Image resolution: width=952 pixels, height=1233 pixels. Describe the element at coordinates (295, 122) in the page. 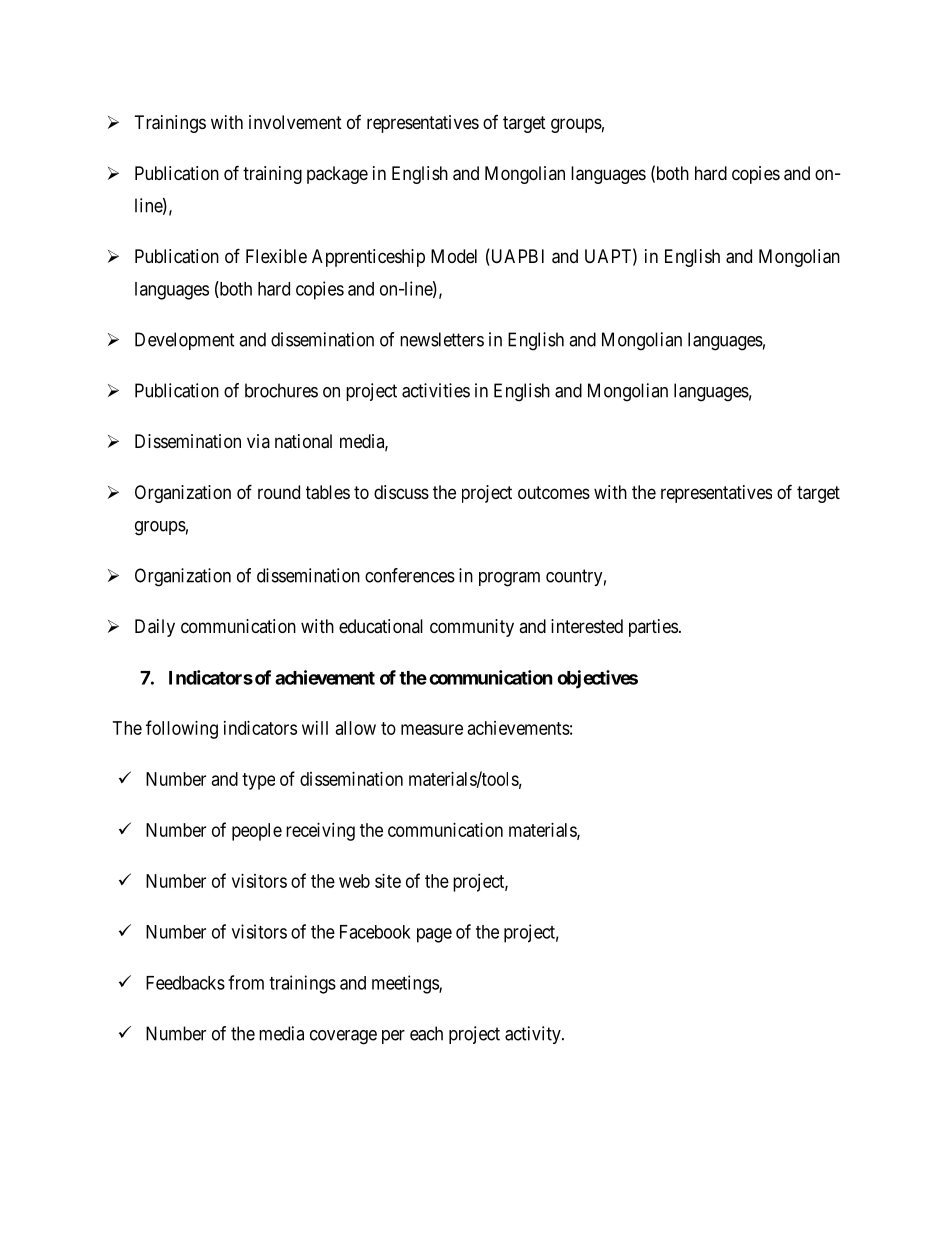

I see `involvement` at that location.
